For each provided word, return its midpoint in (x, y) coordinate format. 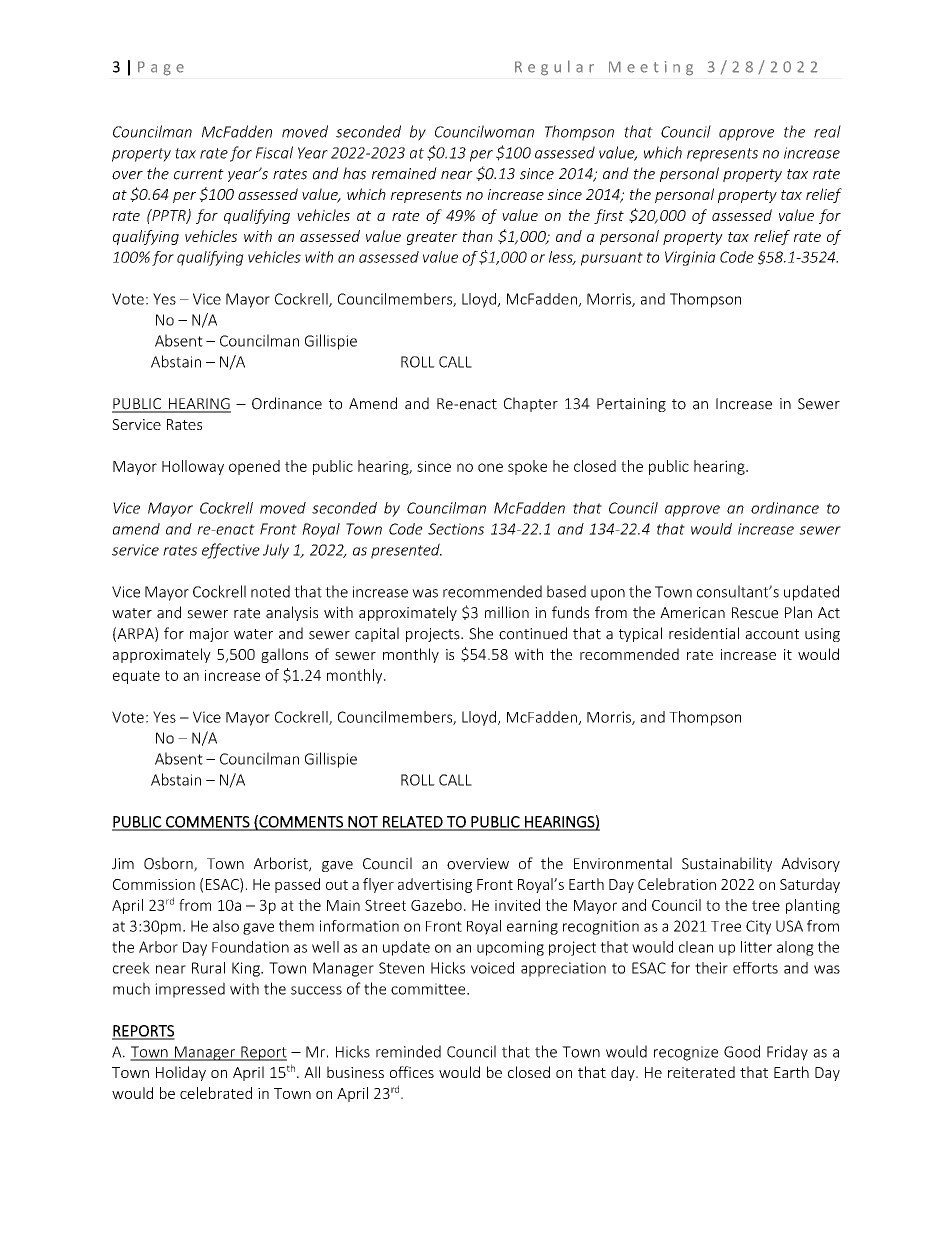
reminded (408, 1051)
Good (742, 1051)
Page (161, 68)
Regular (554, 68)
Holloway (193, 467)
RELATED (413, 823)
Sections (456, 529)
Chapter (531, 404)
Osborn (169, 864)
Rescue (755, 613)
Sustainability (727, 864)
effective (231, 551)
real (827, 131)
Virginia (690, 258)
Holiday (181, 1073)
